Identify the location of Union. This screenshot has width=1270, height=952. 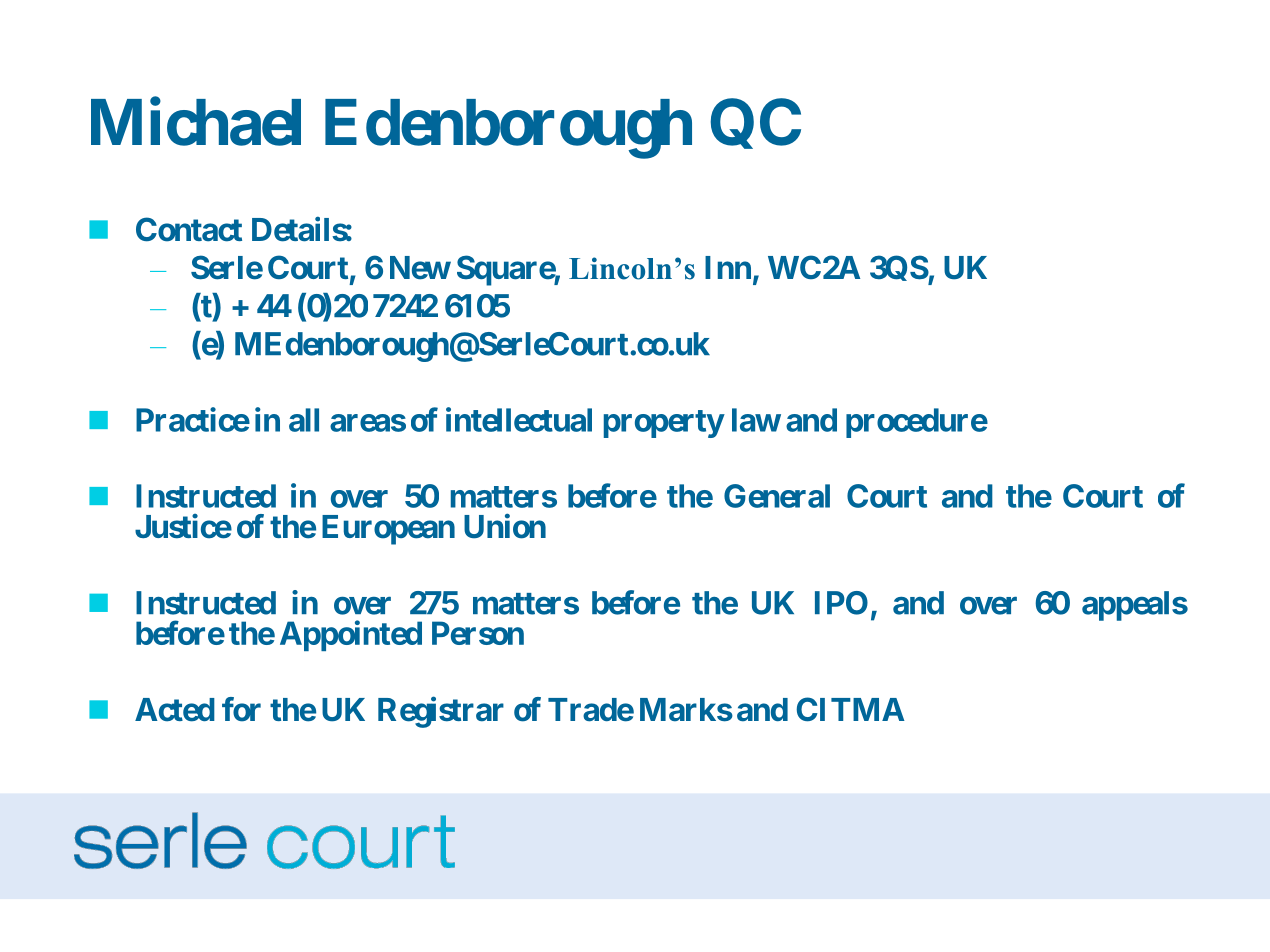
(505, 526).
